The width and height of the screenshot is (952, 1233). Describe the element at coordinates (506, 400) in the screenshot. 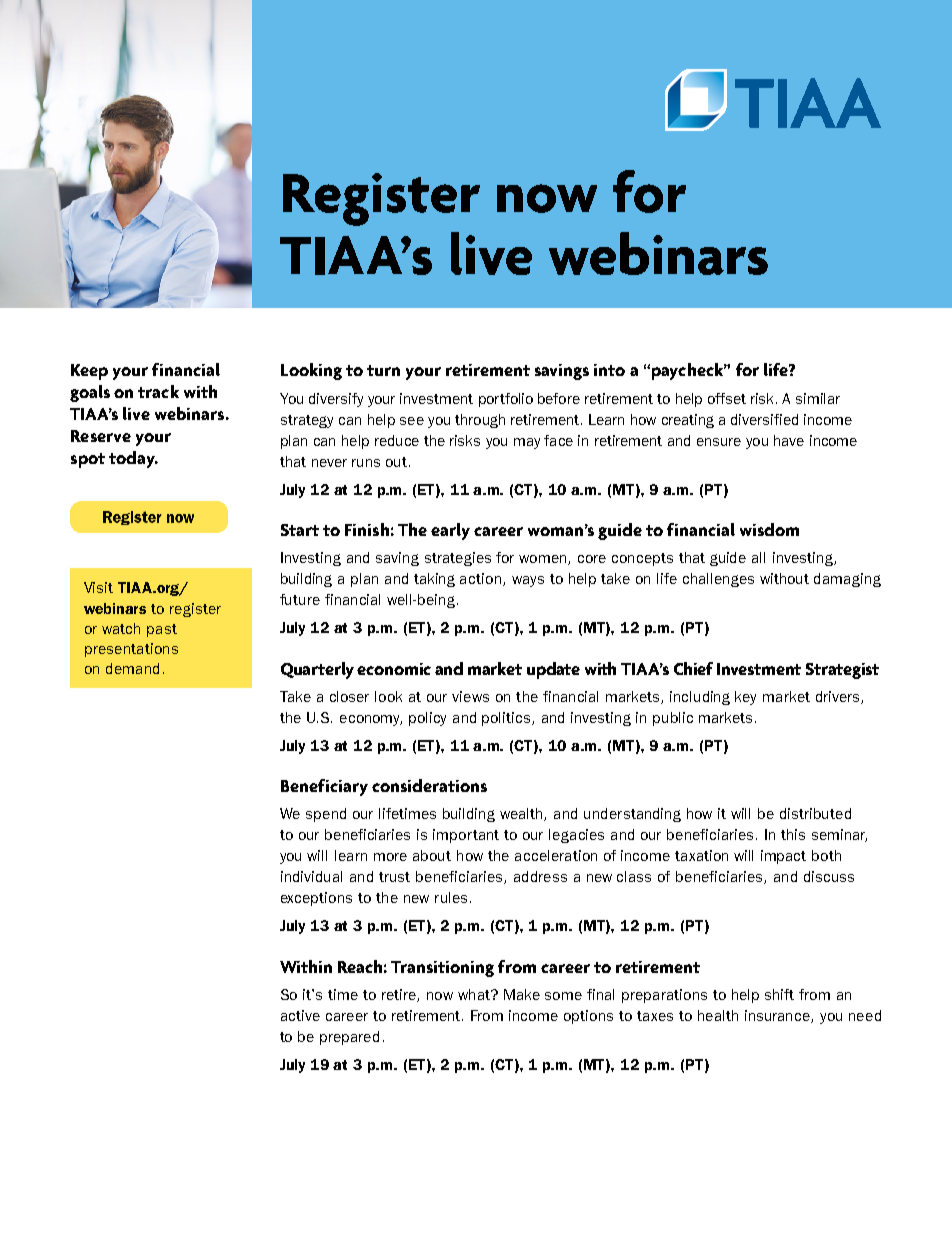

I see `portfolio` at that location.
